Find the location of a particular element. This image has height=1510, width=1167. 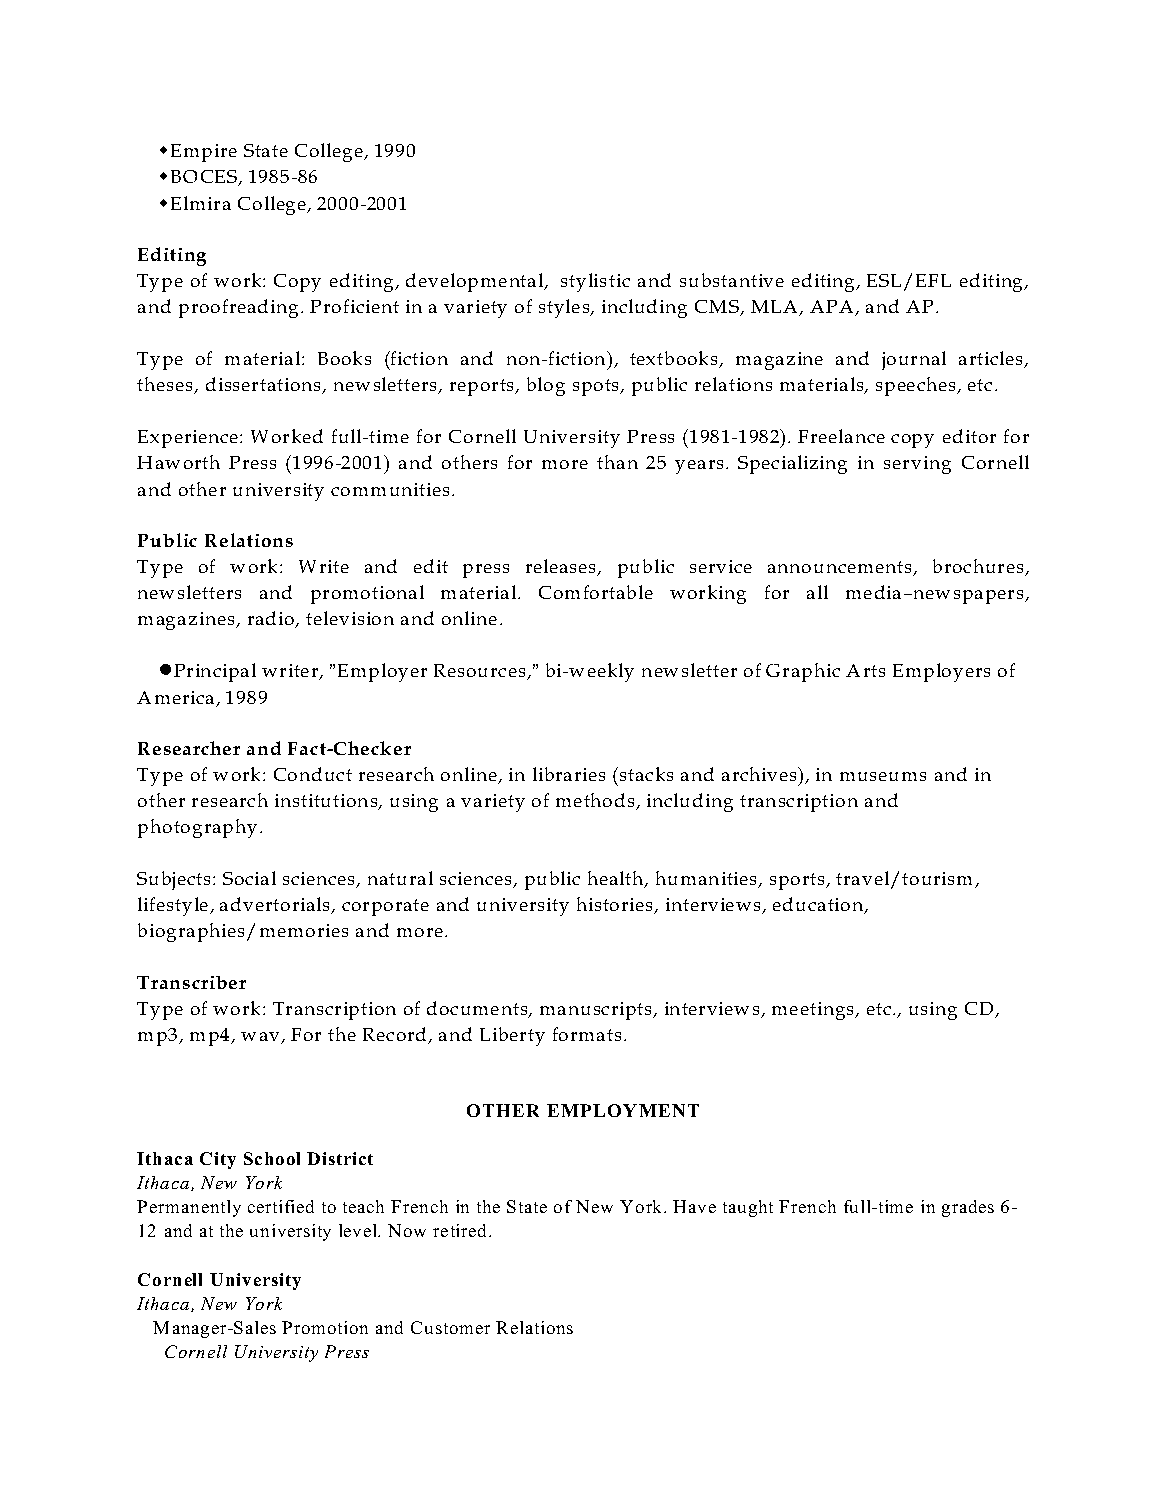

Social is located at coordinates (249, 878).
